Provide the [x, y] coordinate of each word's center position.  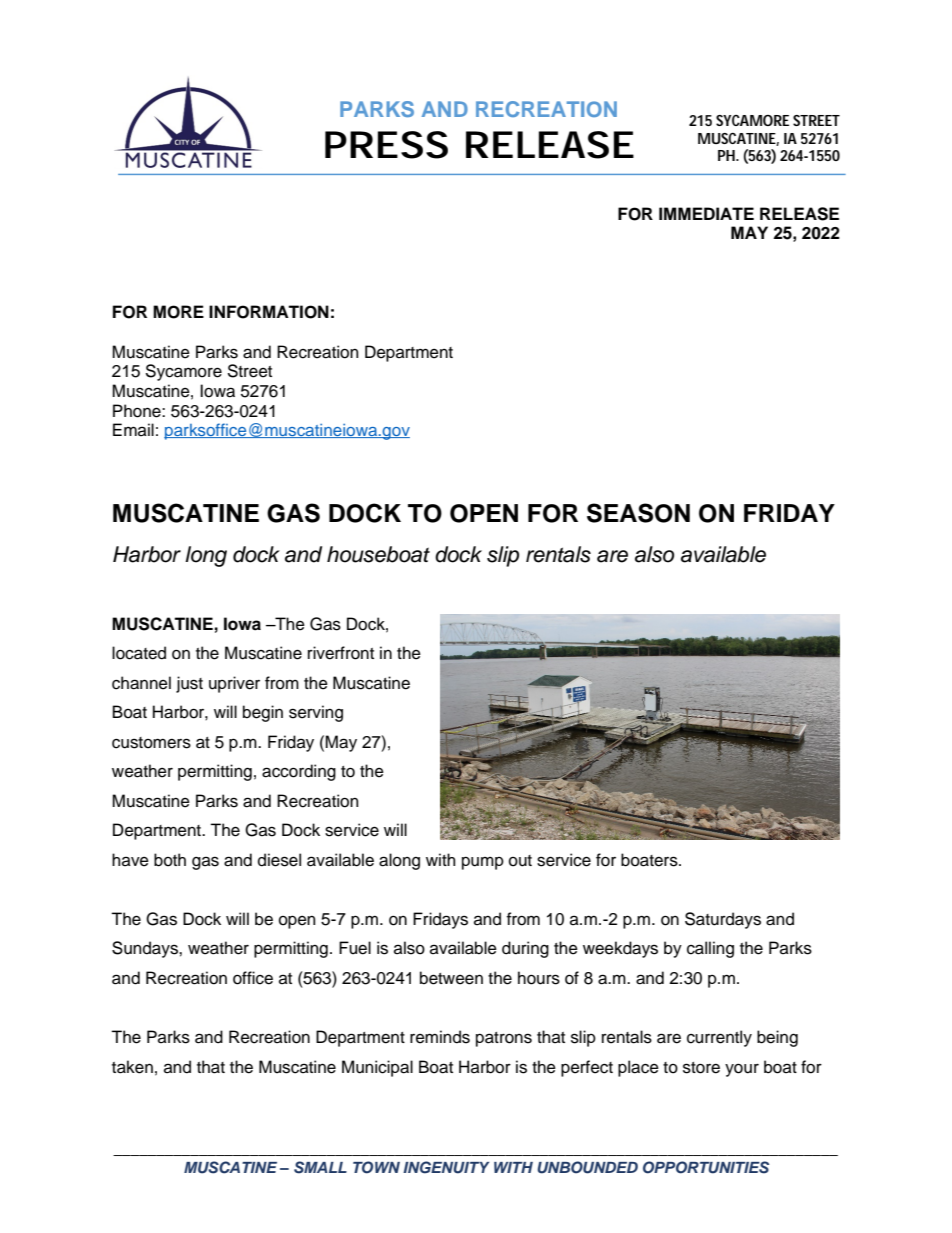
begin [263, 713]
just [189, 684]
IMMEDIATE [706, 213]
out [520, 861]
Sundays [146, 949]
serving [316, 713]
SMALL [320, 1167]
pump [483, 863]
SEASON [638, 513]
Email [133, 429]
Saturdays [723, 920]
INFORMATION [269, 312]
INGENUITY [446, 1167]
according [299, 772]
